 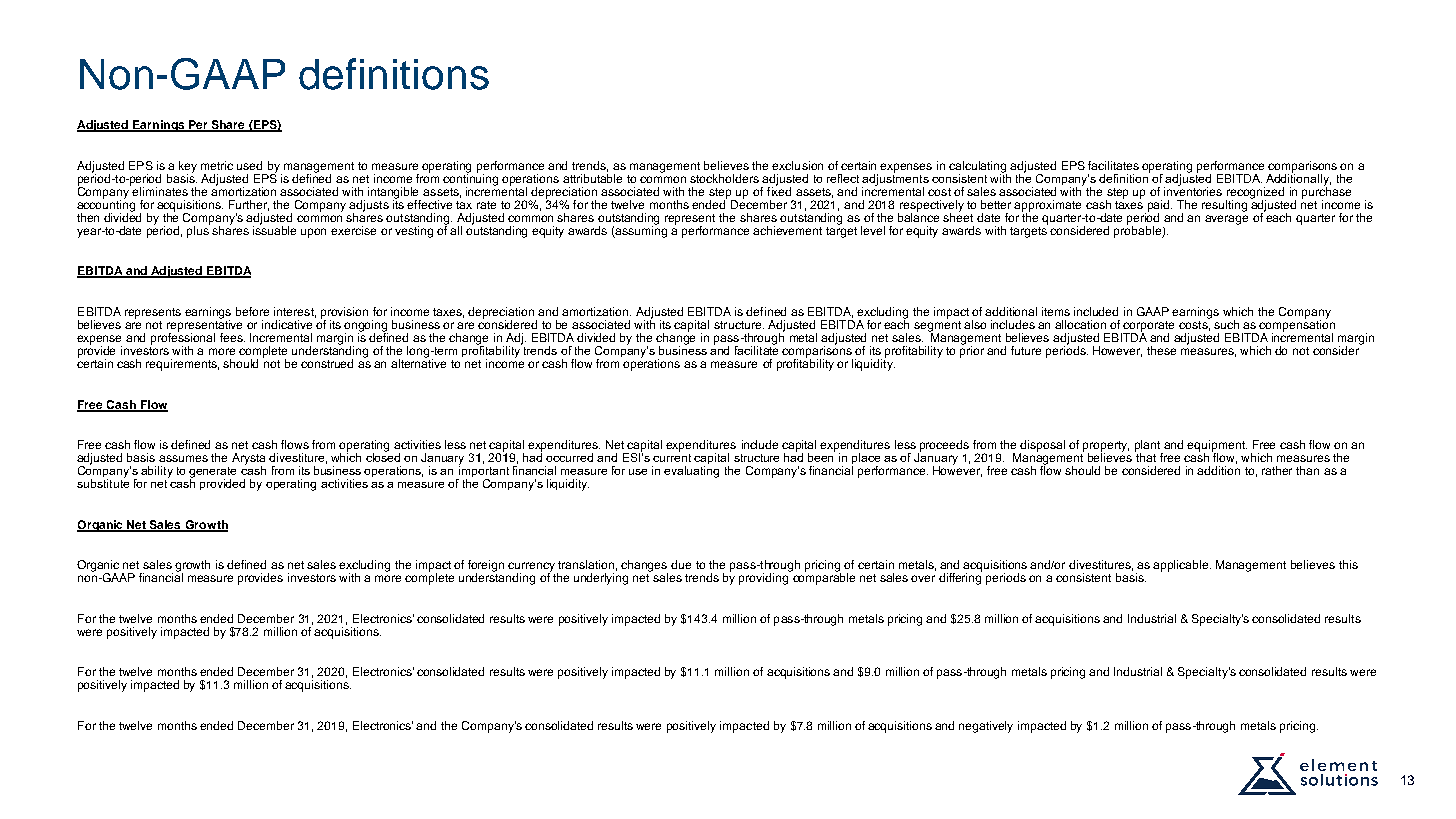 I want to click on stockholders, so click(x=724, y=178).
